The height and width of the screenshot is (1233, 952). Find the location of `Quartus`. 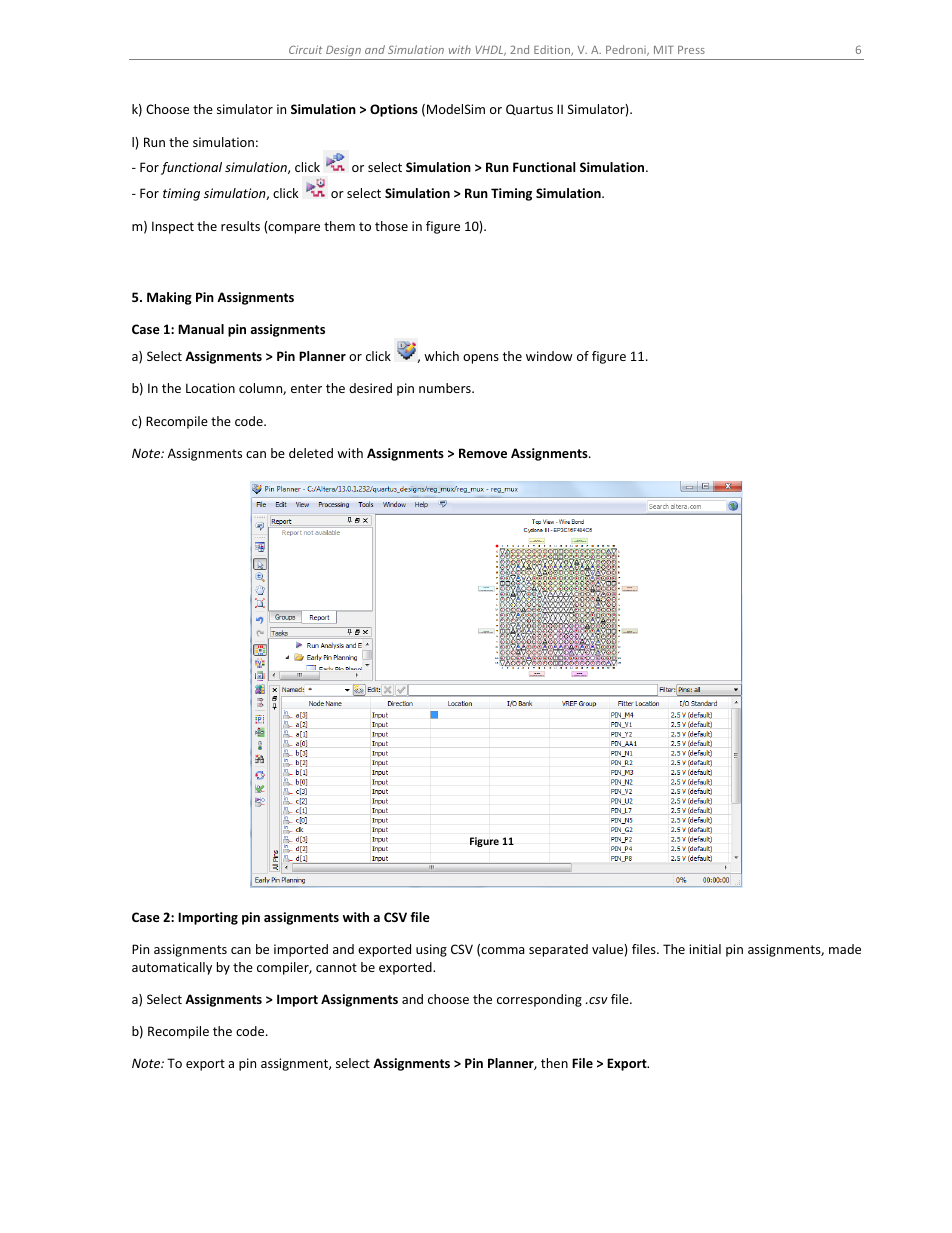

Quartus is located at coordinates (529, 109).
